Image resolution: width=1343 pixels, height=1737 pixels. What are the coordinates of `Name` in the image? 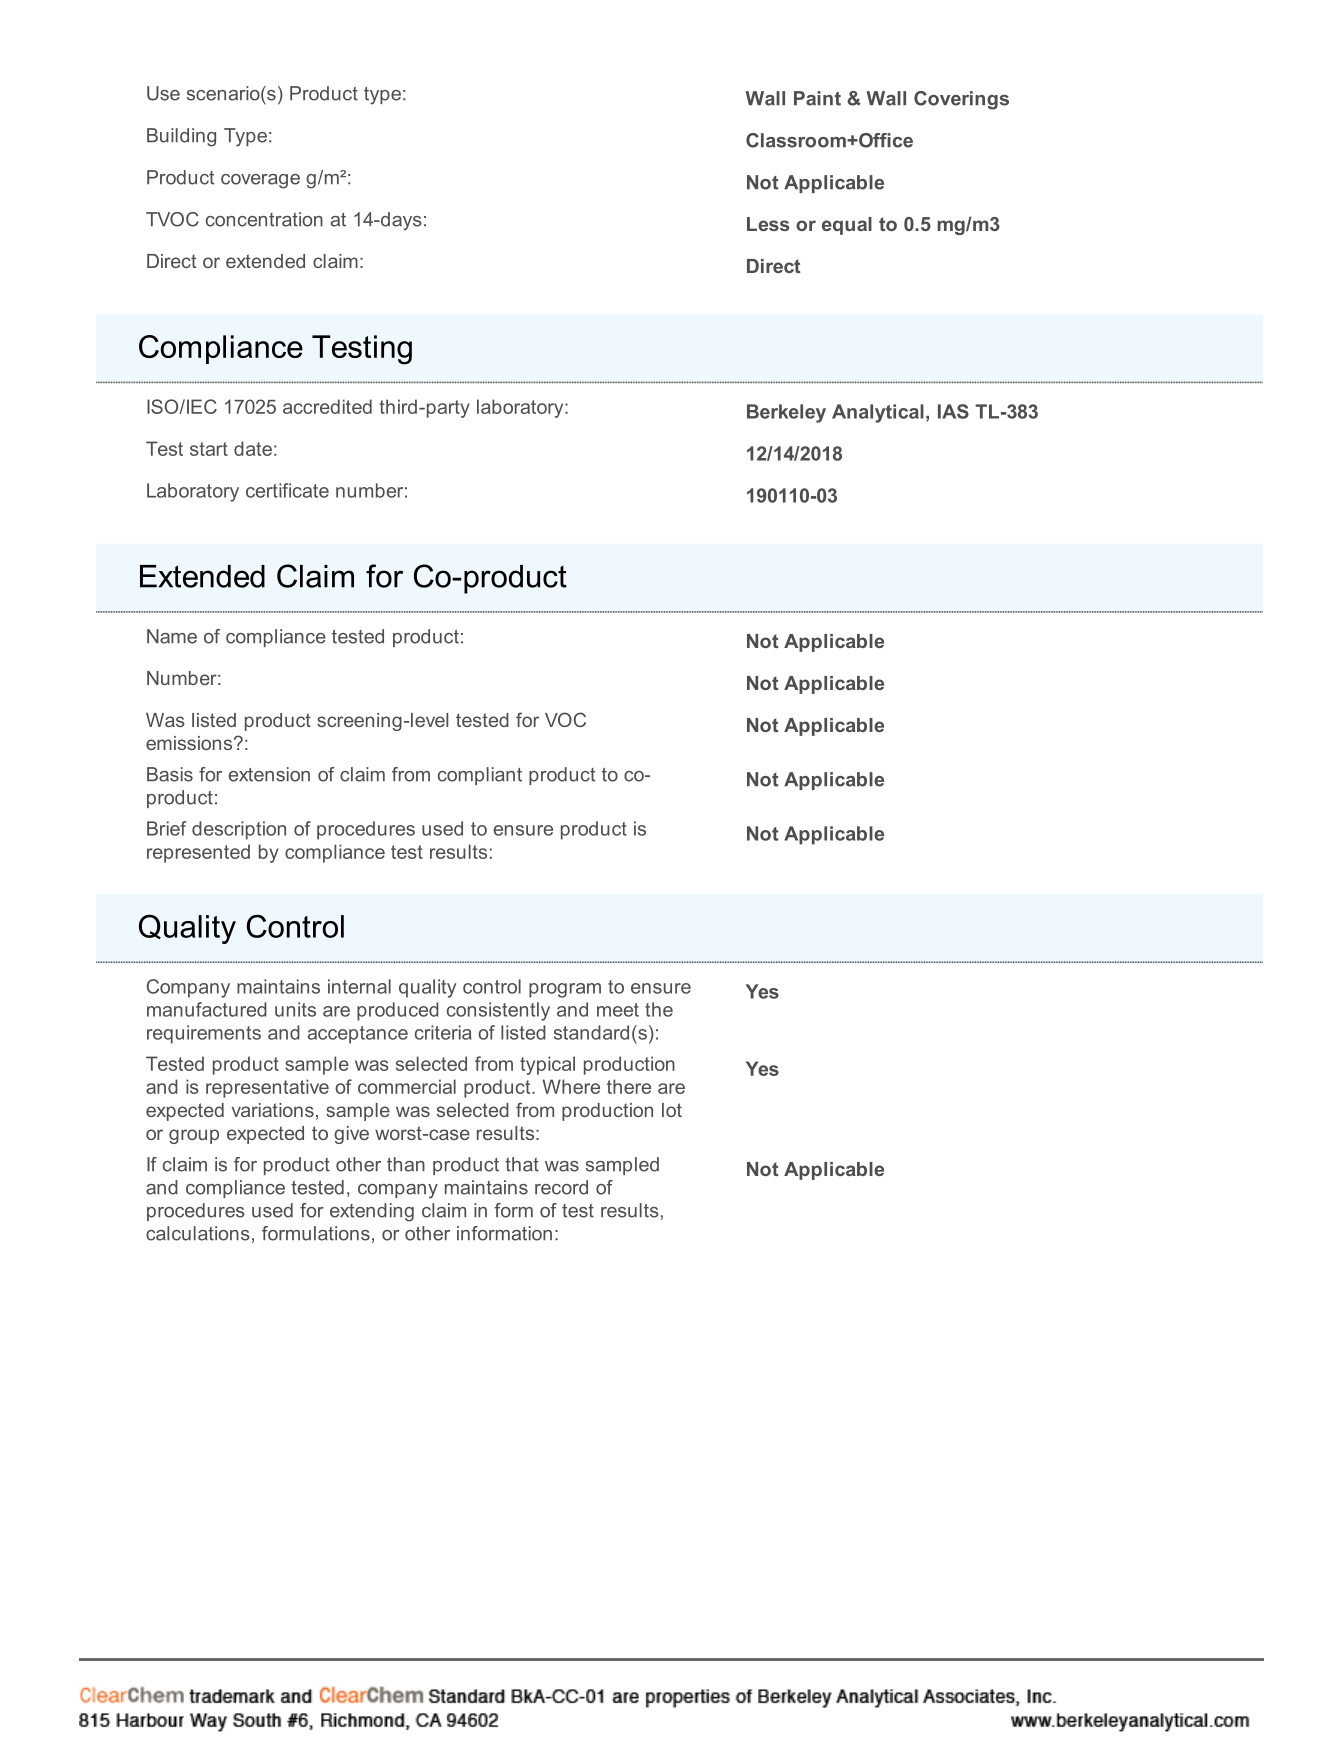 It's located at (172, 636).
